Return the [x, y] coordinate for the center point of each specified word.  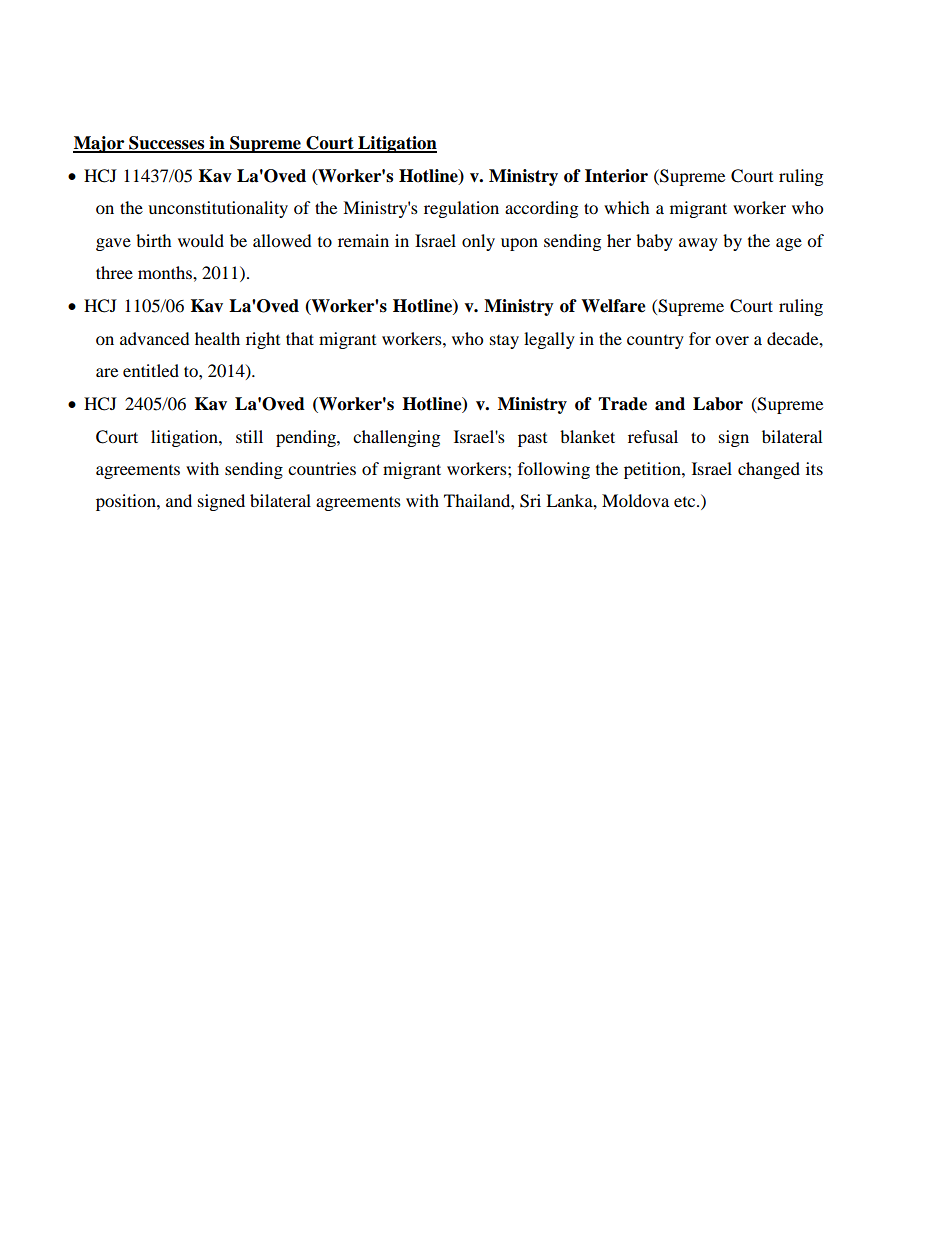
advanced [155, 338]
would [201, 240]
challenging [396, 438]
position [127, 502]
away [698, 244]
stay [504, 342]
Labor [718, 404]
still [249, 436]
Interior [616, 176]
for [700, 338]
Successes [167, 144]
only [478, 242]
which [627, 207]
